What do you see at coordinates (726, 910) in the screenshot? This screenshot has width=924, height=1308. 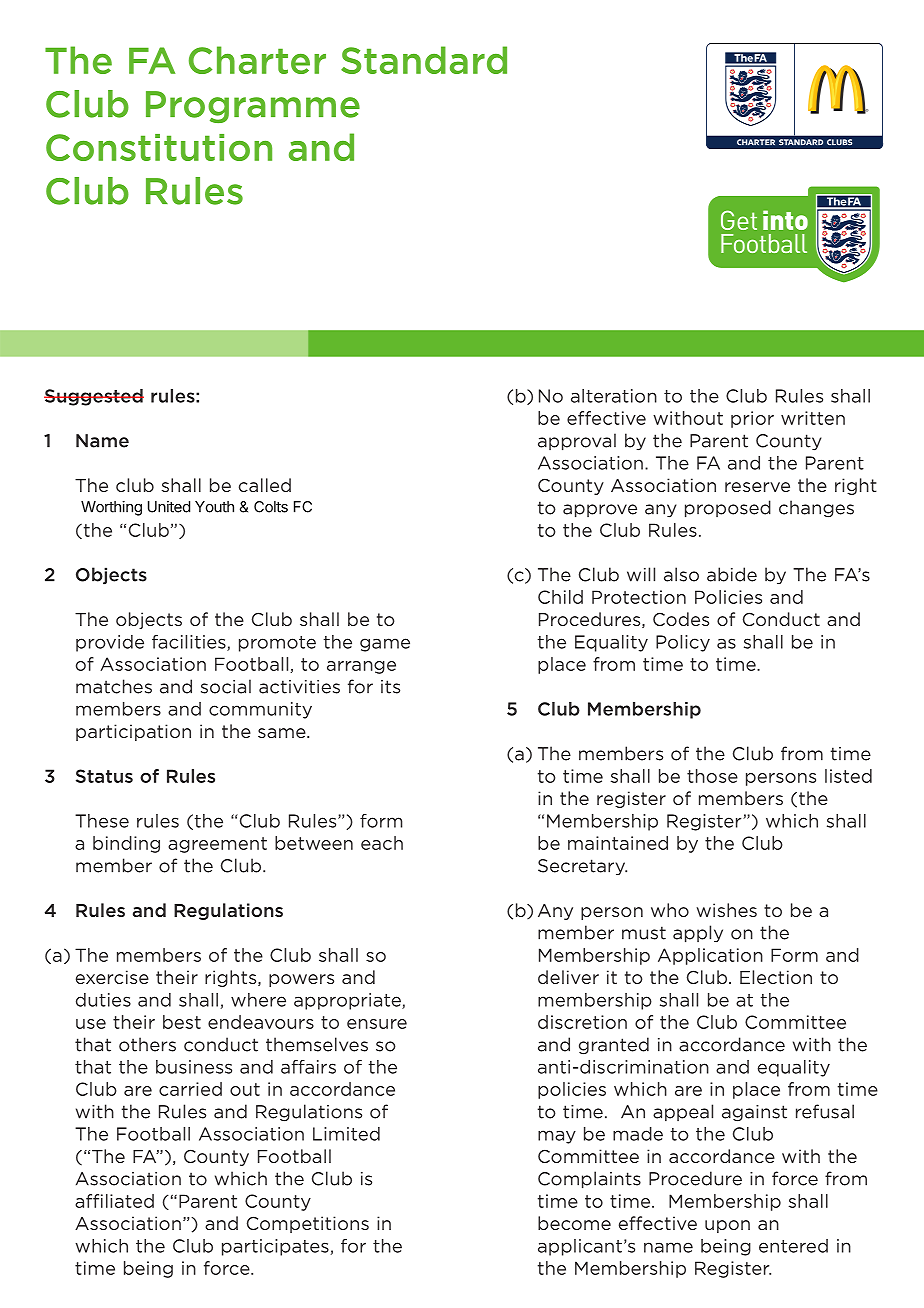 I see `wishes` at bounding box center [726, 910].
